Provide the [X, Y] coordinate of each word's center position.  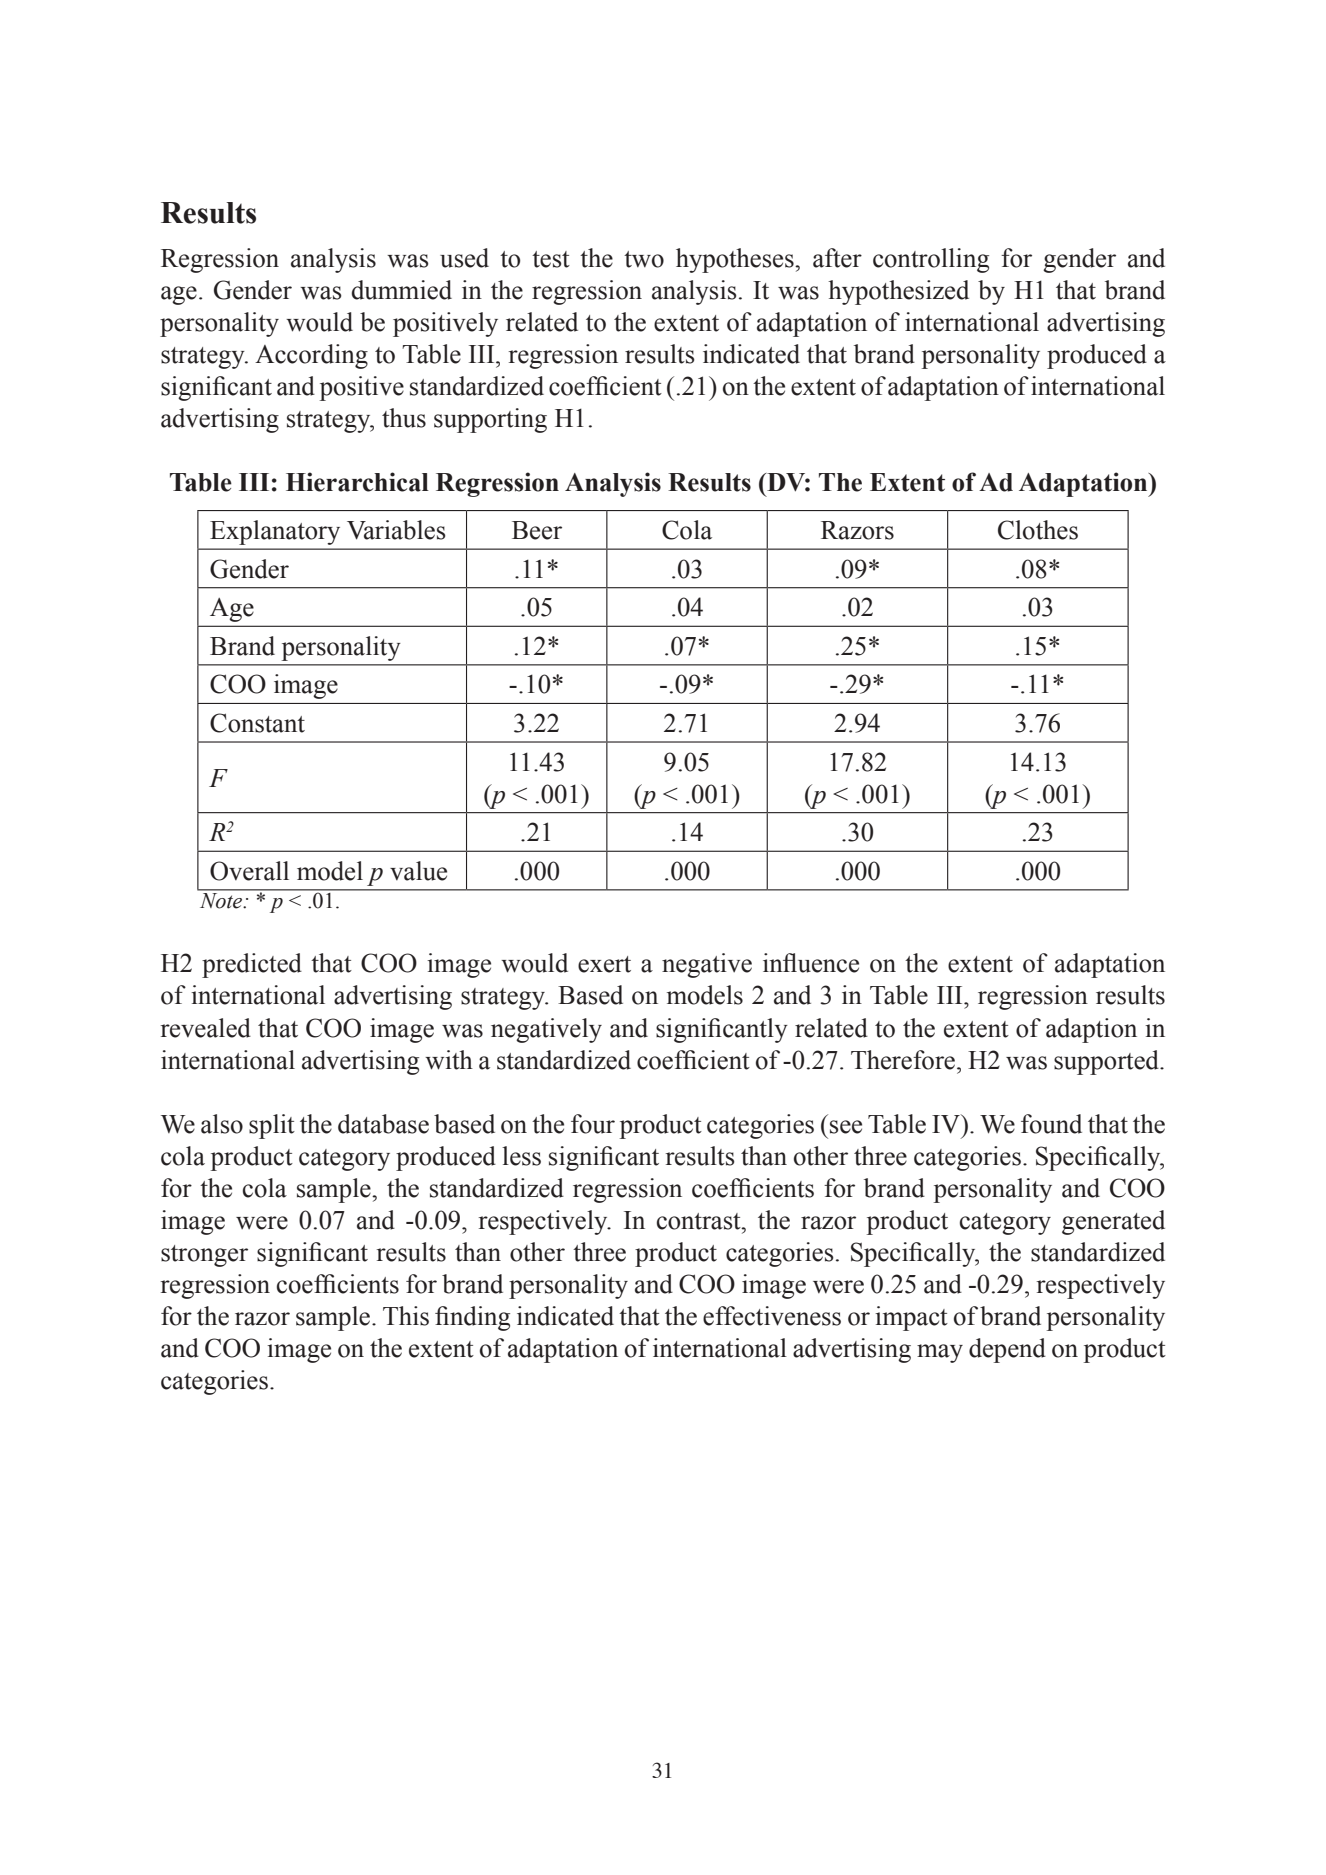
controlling [931, 260]
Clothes [1038, 530]
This [406, 1316]
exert [604, 964]
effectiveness [772, 1316]
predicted [252, 965]
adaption [1091, 1030]
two [644, 259]
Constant [257, 723]
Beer [537, 530]
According [311, 356]
